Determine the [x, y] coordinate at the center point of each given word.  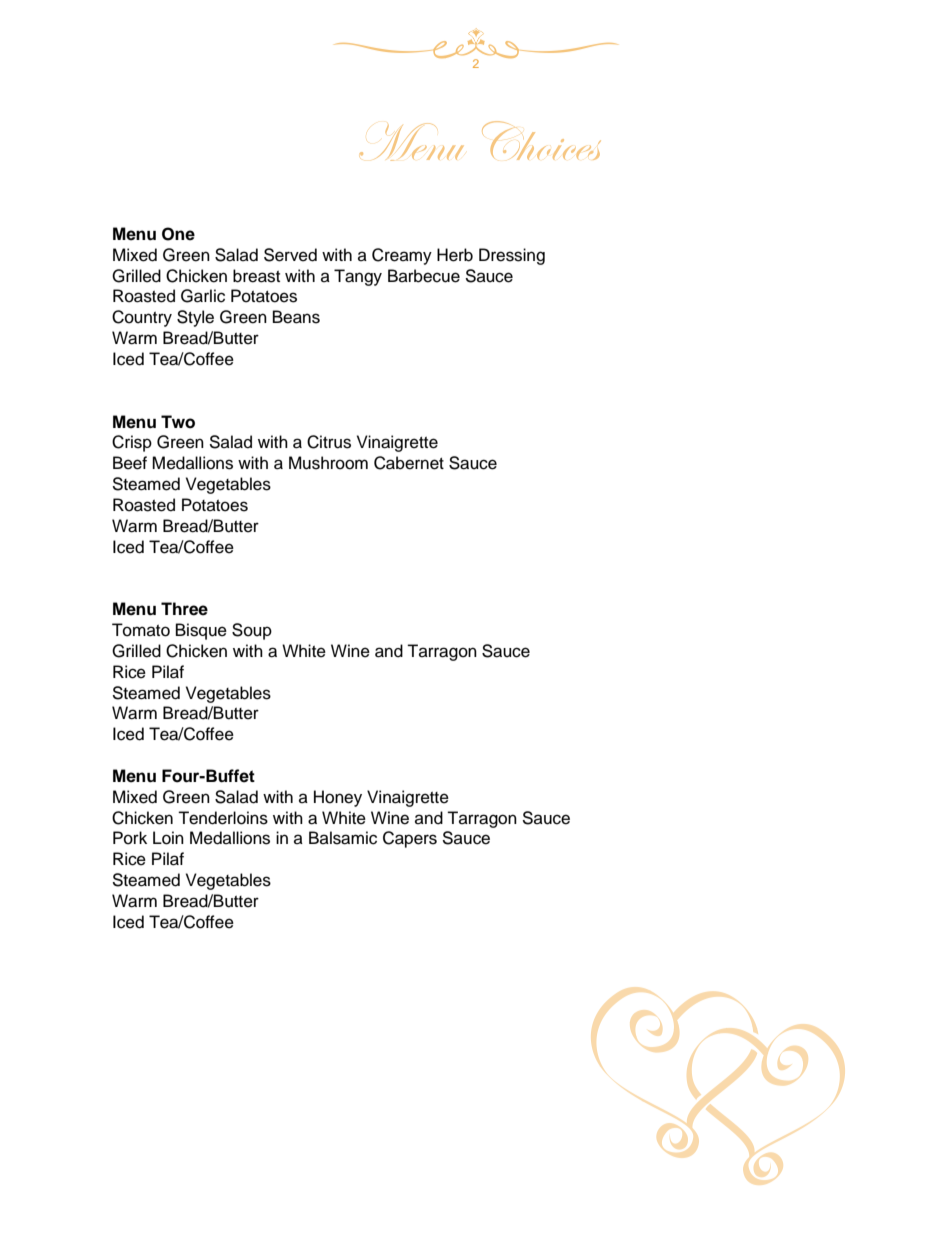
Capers [410, 839]
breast [256, 276]
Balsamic [343, 838]
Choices [541, 140]
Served [290, 255]
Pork [130, 838]
